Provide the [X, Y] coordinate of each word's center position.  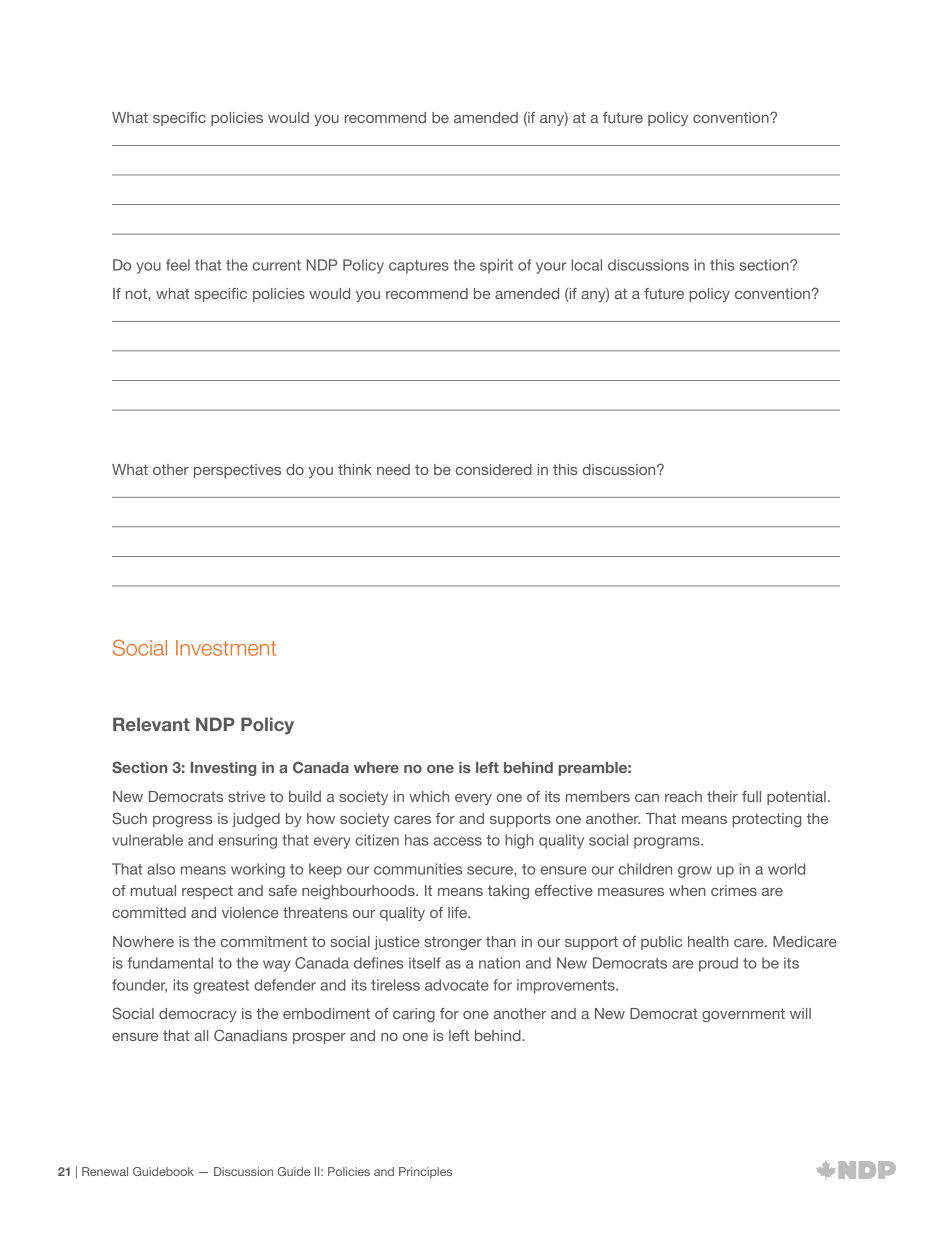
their [722, 796]
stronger [453, 943]
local [587, 265]
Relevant [151, 724]
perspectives [237, 471]
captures [419, 267]
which [429, 796]
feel [178, 265]
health [708, 941]
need [393, 469]
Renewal [105, 1171]
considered [494, 469]
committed [149, 912]
